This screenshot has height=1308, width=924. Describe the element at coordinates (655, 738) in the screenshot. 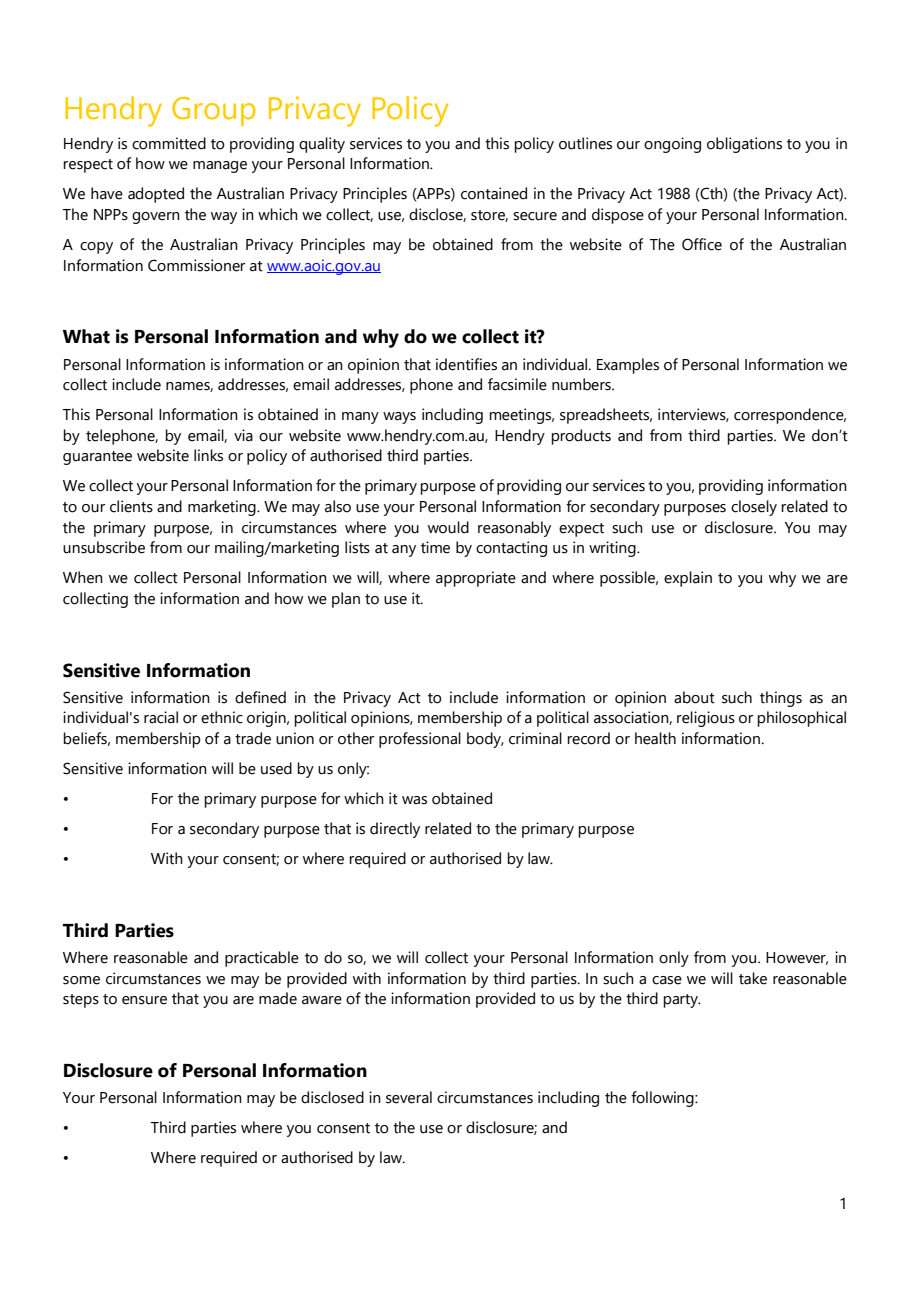

I see `health` at that location.
